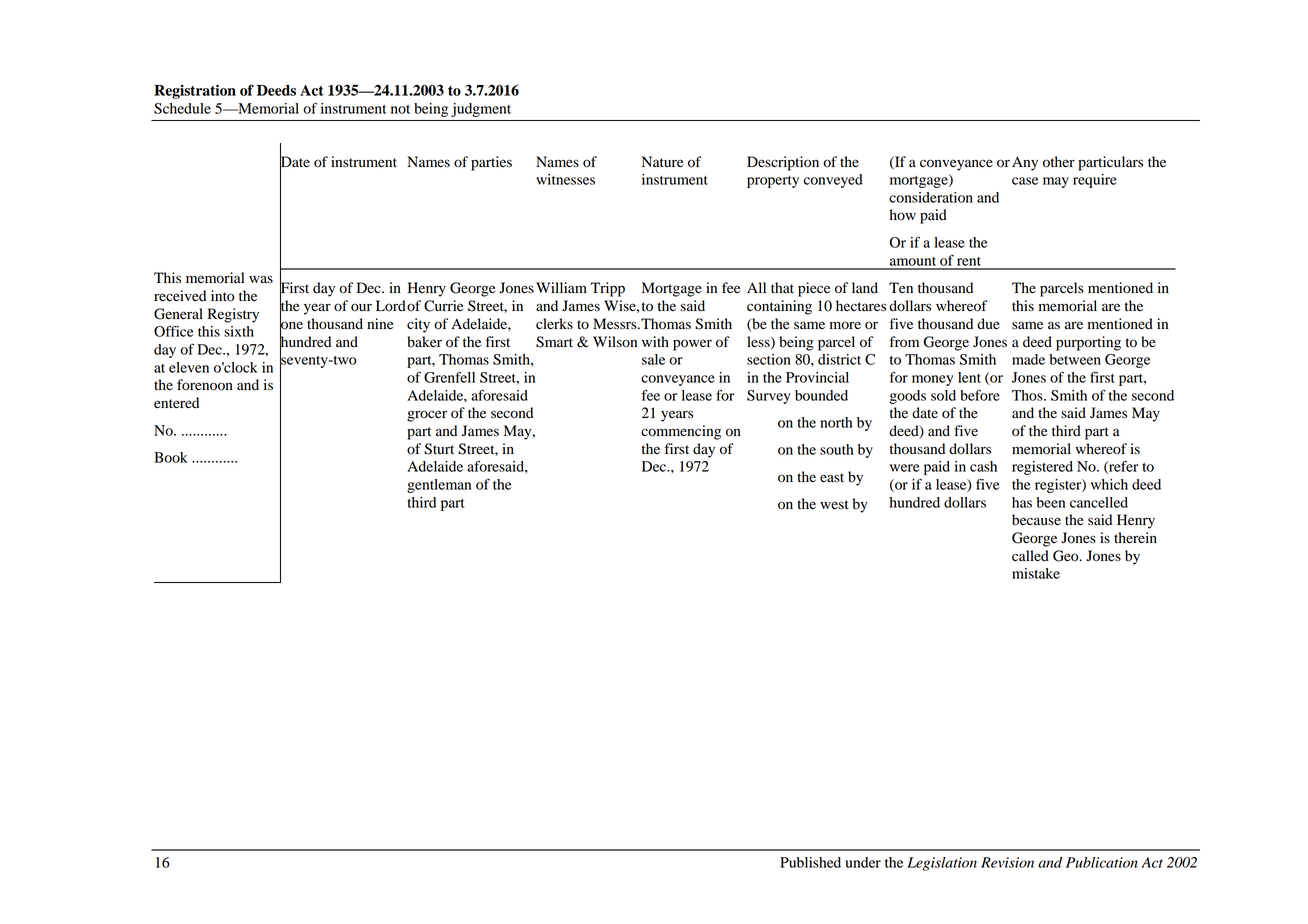 Image resolution: width=1308 pixels, height=924 pixels. What do you see at coordinates (863, 862) in the page?
I see `under` at bounding box center [863, 862].
